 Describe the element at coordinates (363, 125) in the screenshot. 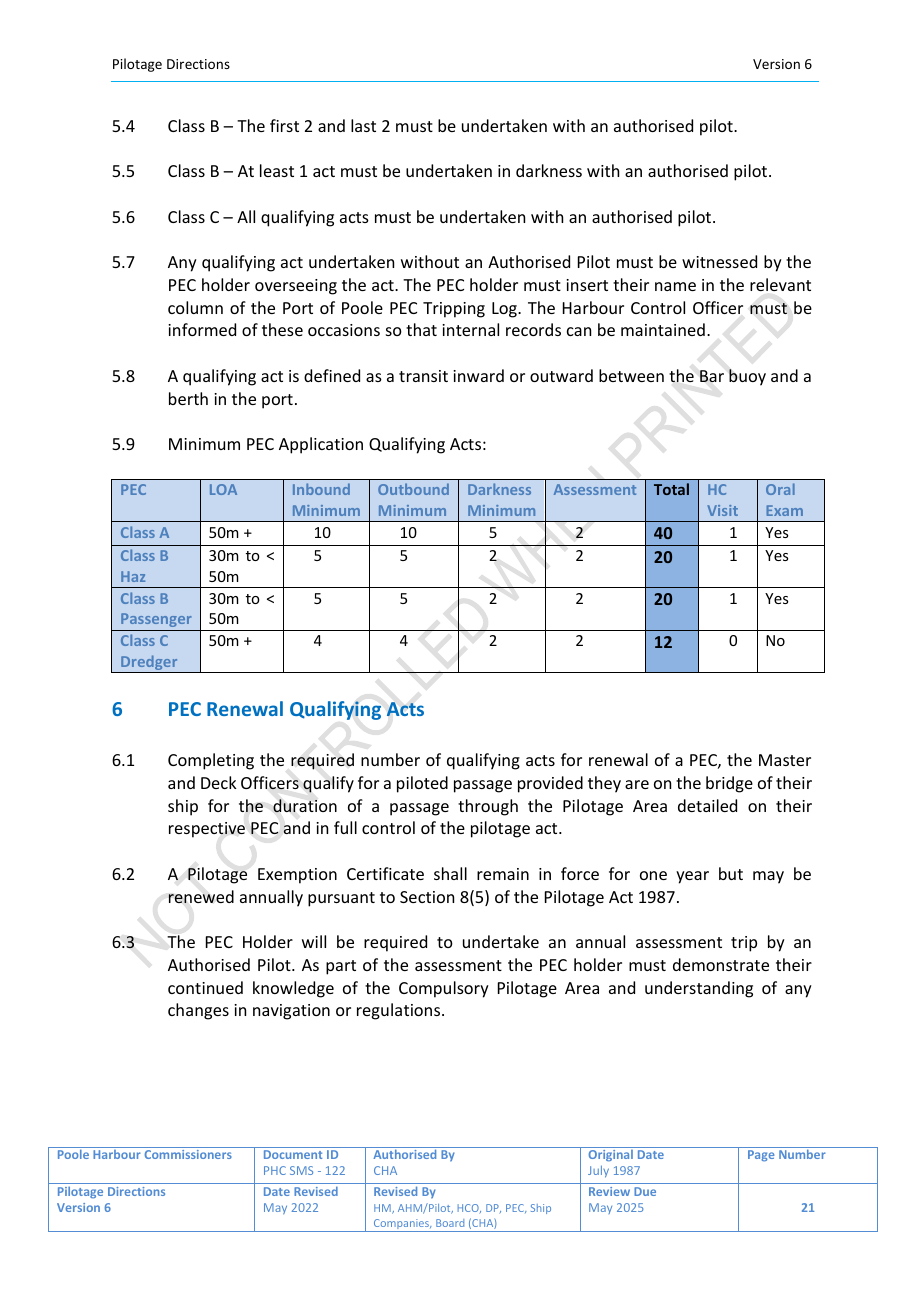

I see `last` at that location.
